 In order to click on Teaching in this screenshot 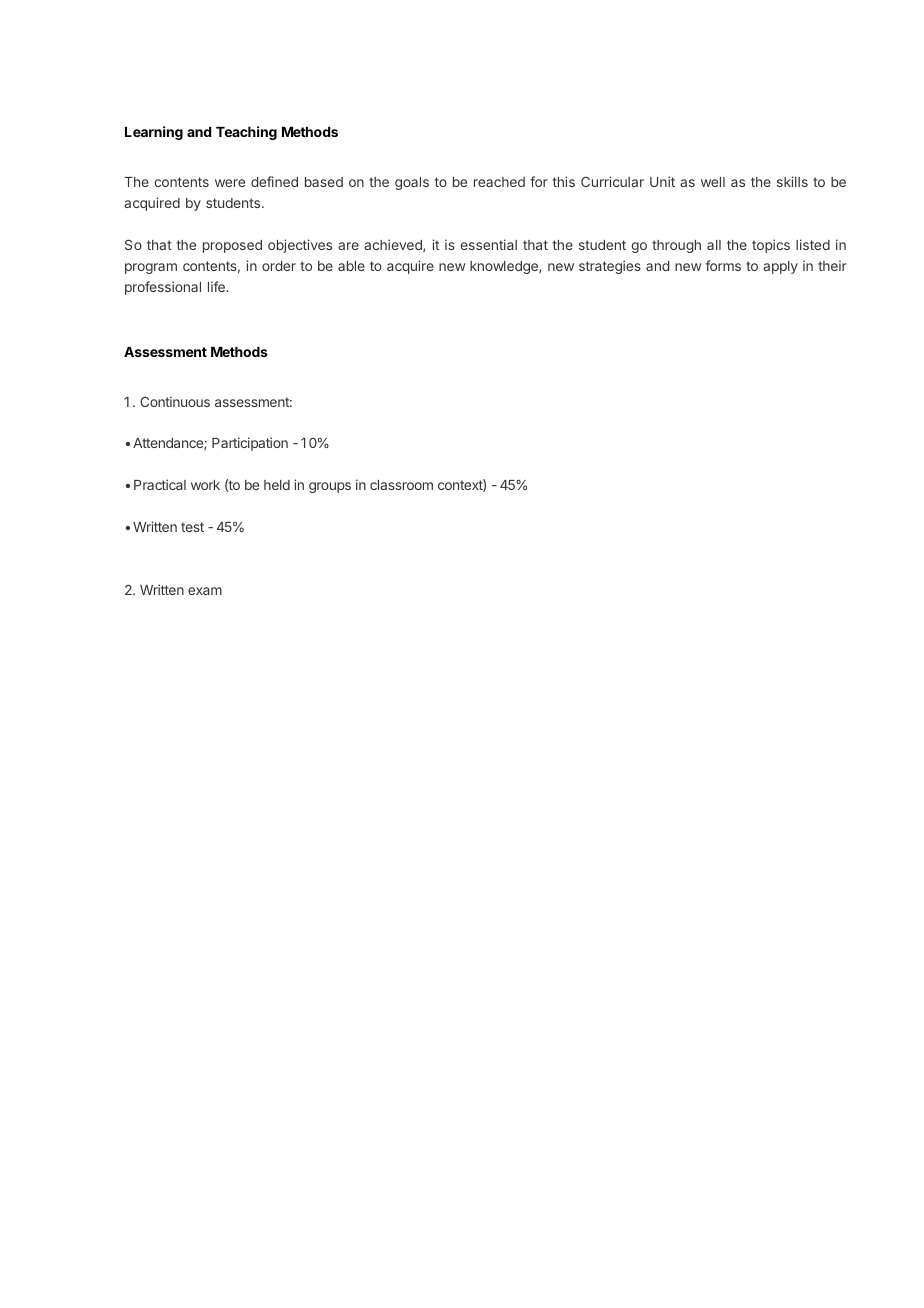, I will do `click(246, 133)`.
